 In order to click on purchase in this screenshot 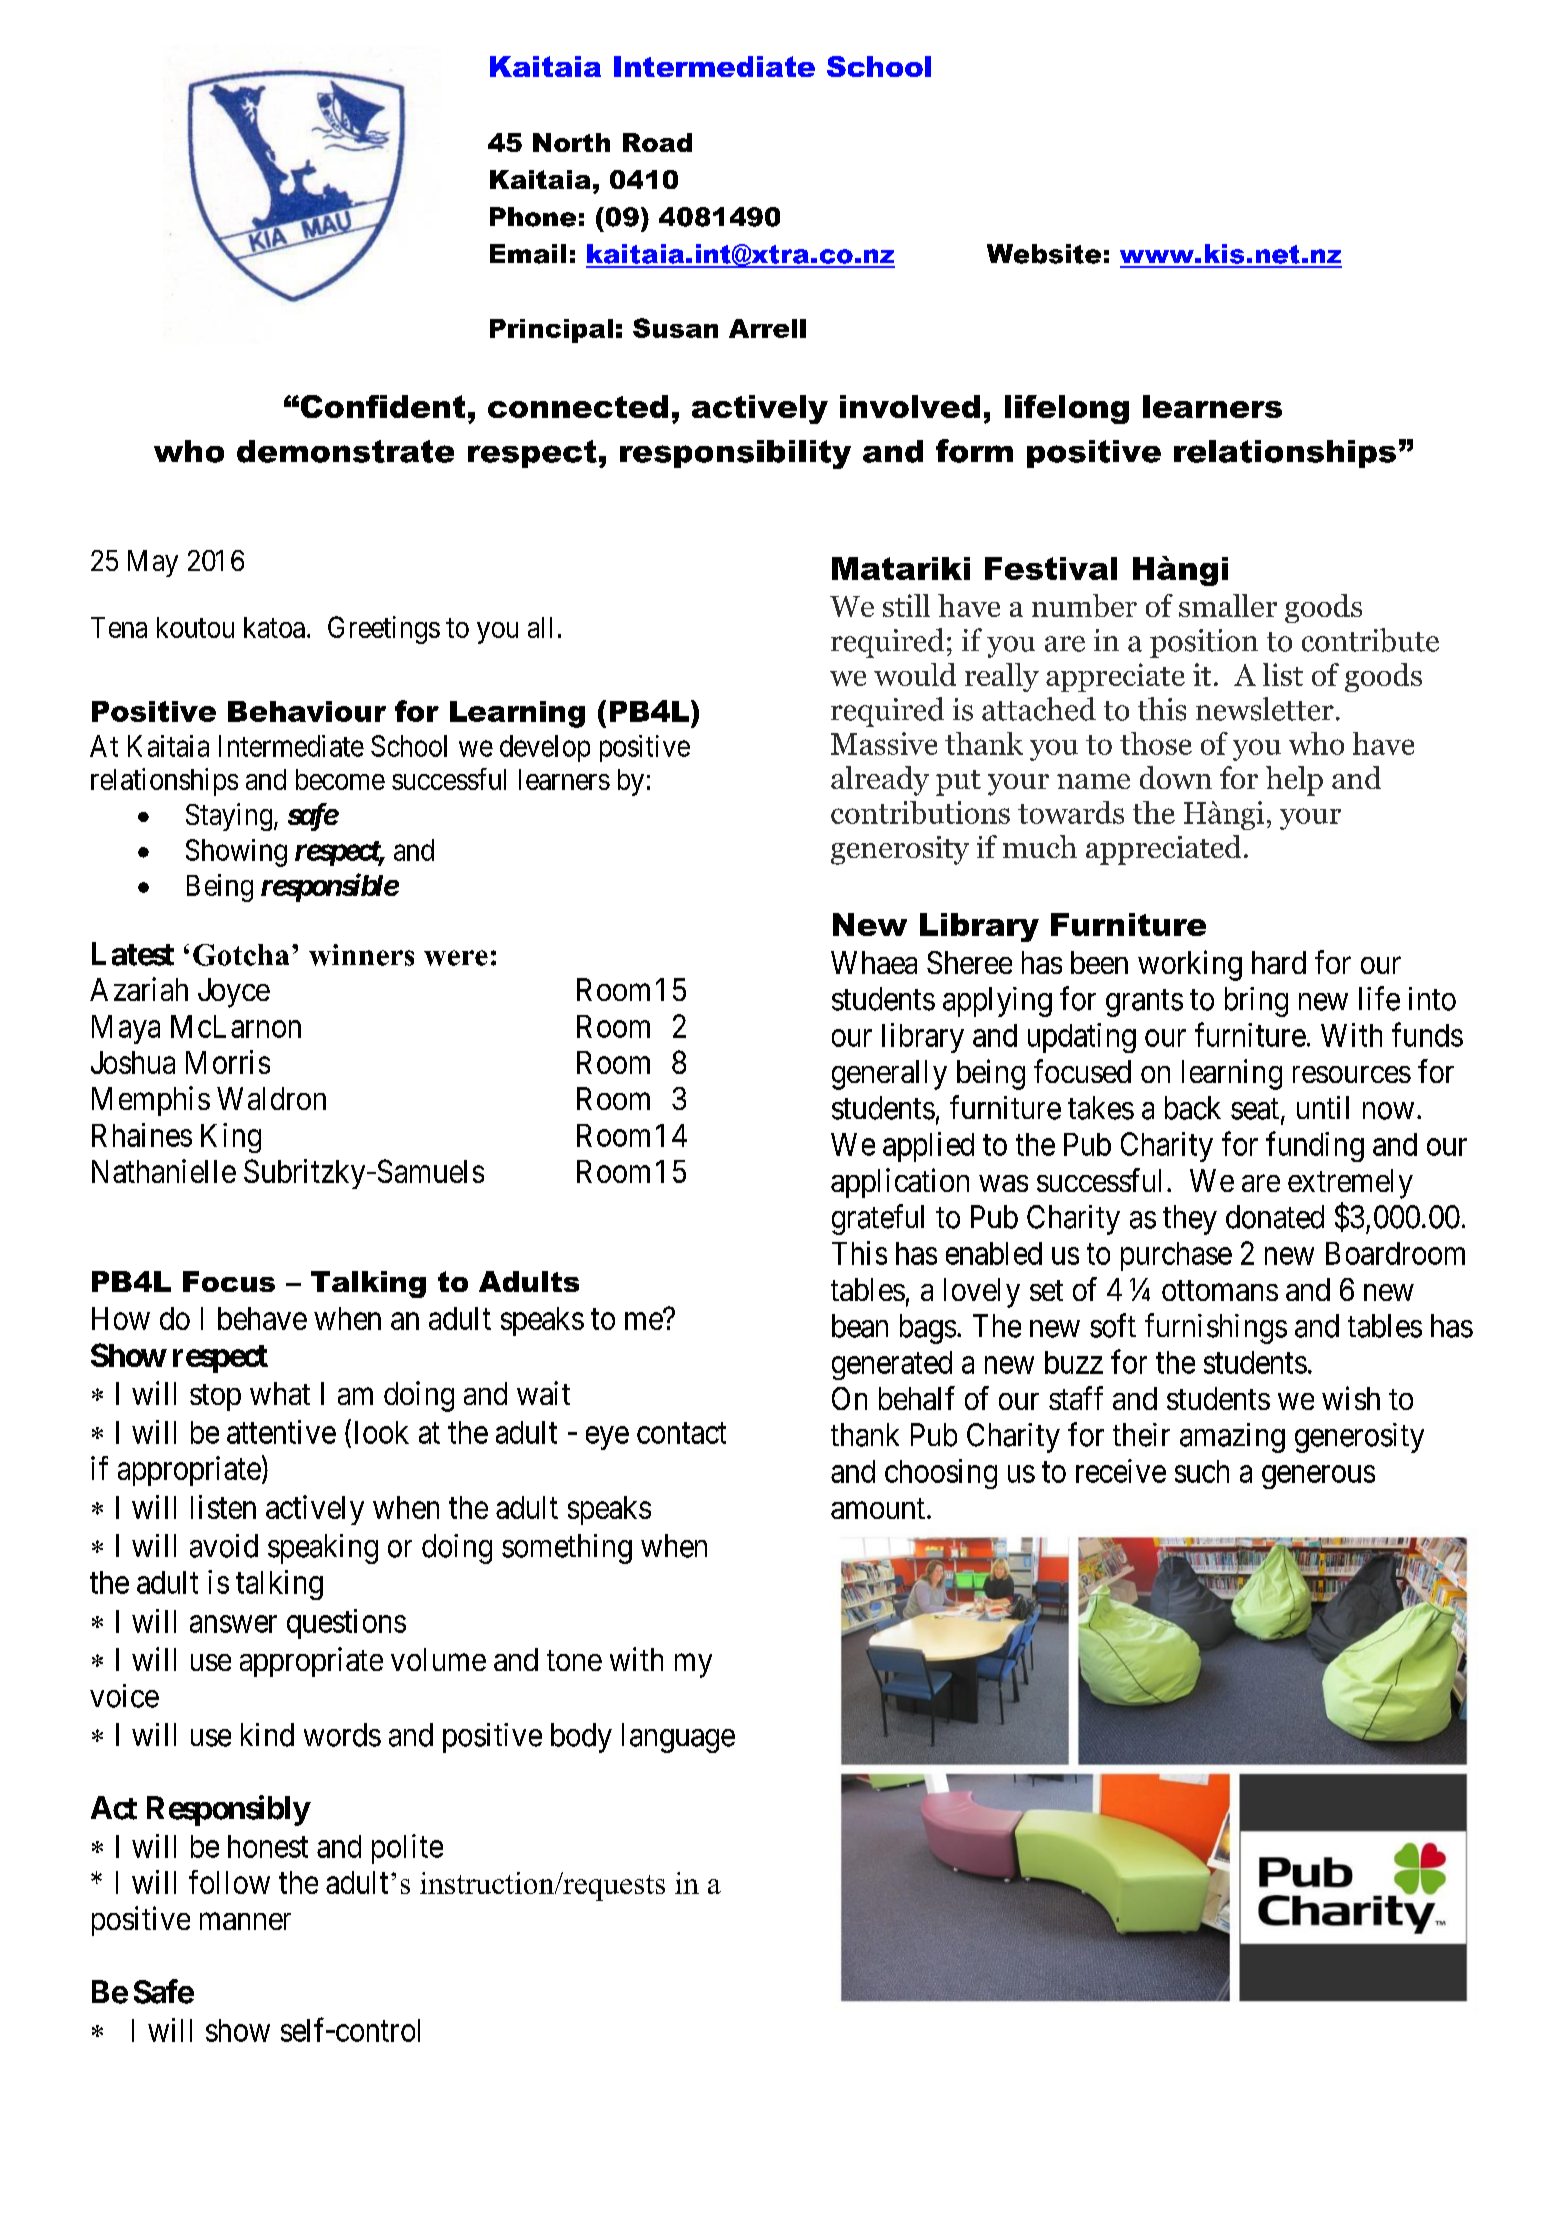, I will do `click(1176, 1256)`.
